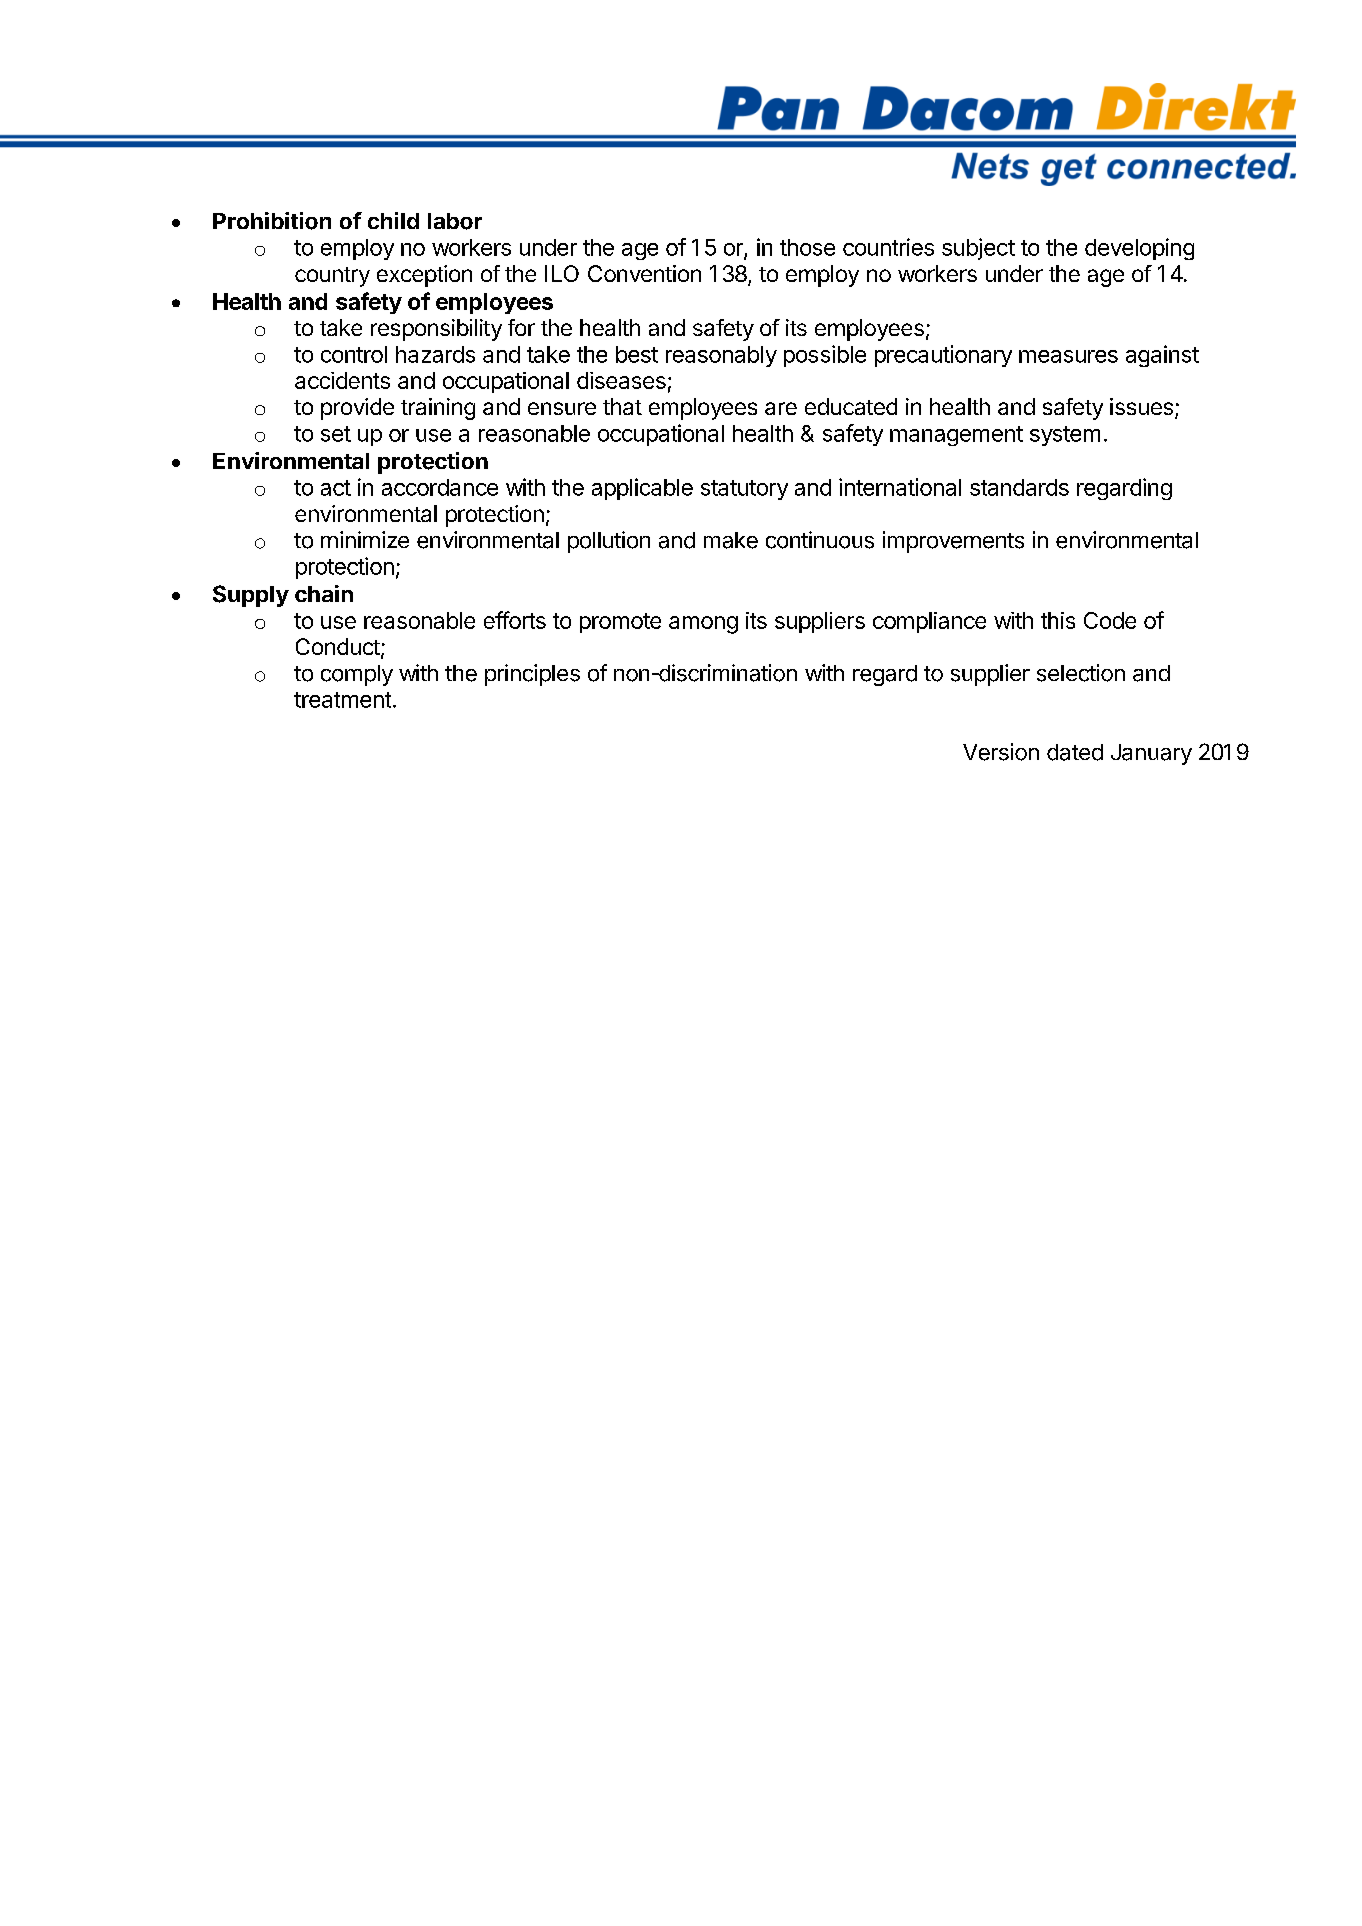 The height and width of the screenshot is (1926, 1362). I want to click on child, so click(393, 220).
